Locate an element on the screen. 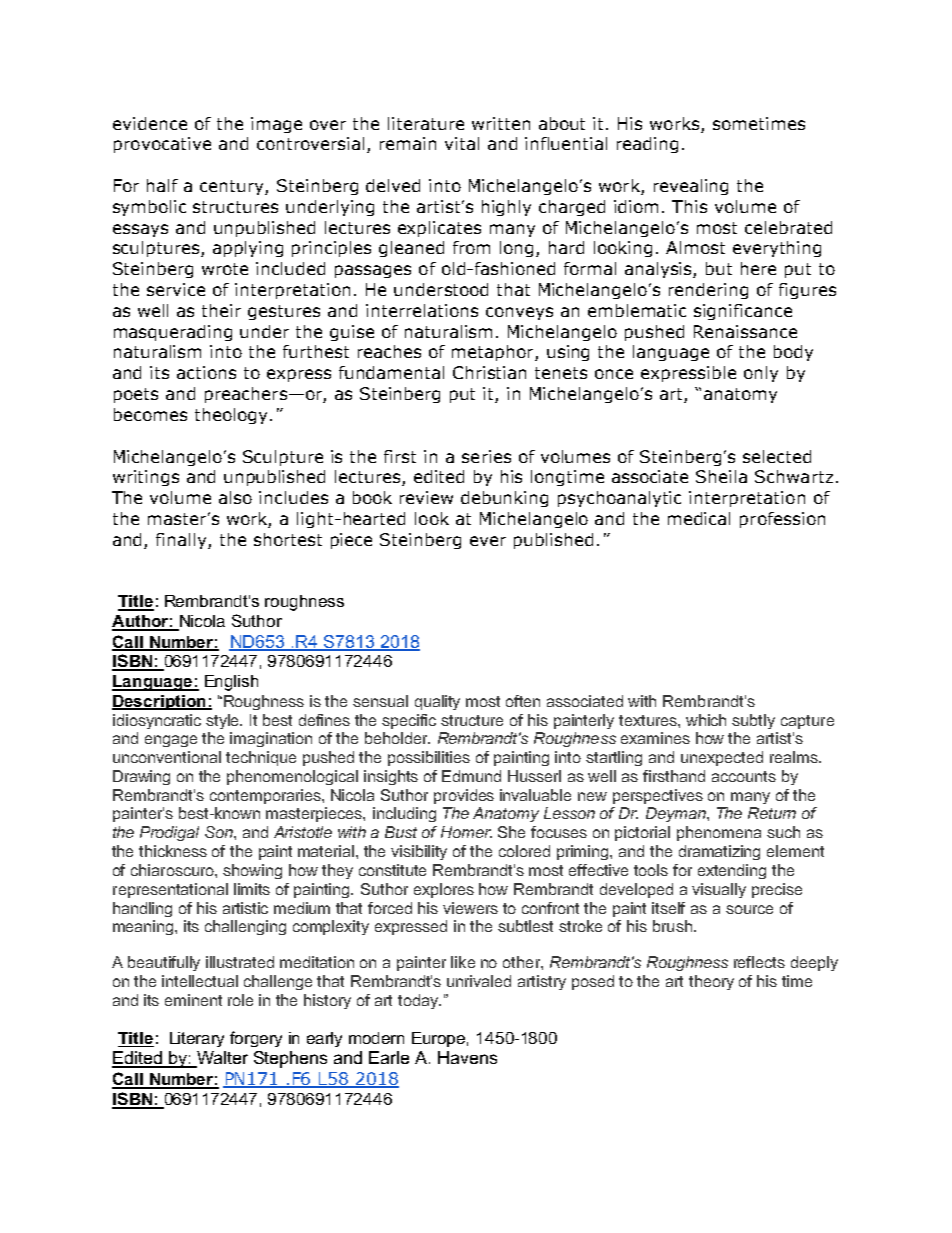 Image resolution: width=952 pixels, height=1233 pixels. only is located at coordinates (761, 374).
